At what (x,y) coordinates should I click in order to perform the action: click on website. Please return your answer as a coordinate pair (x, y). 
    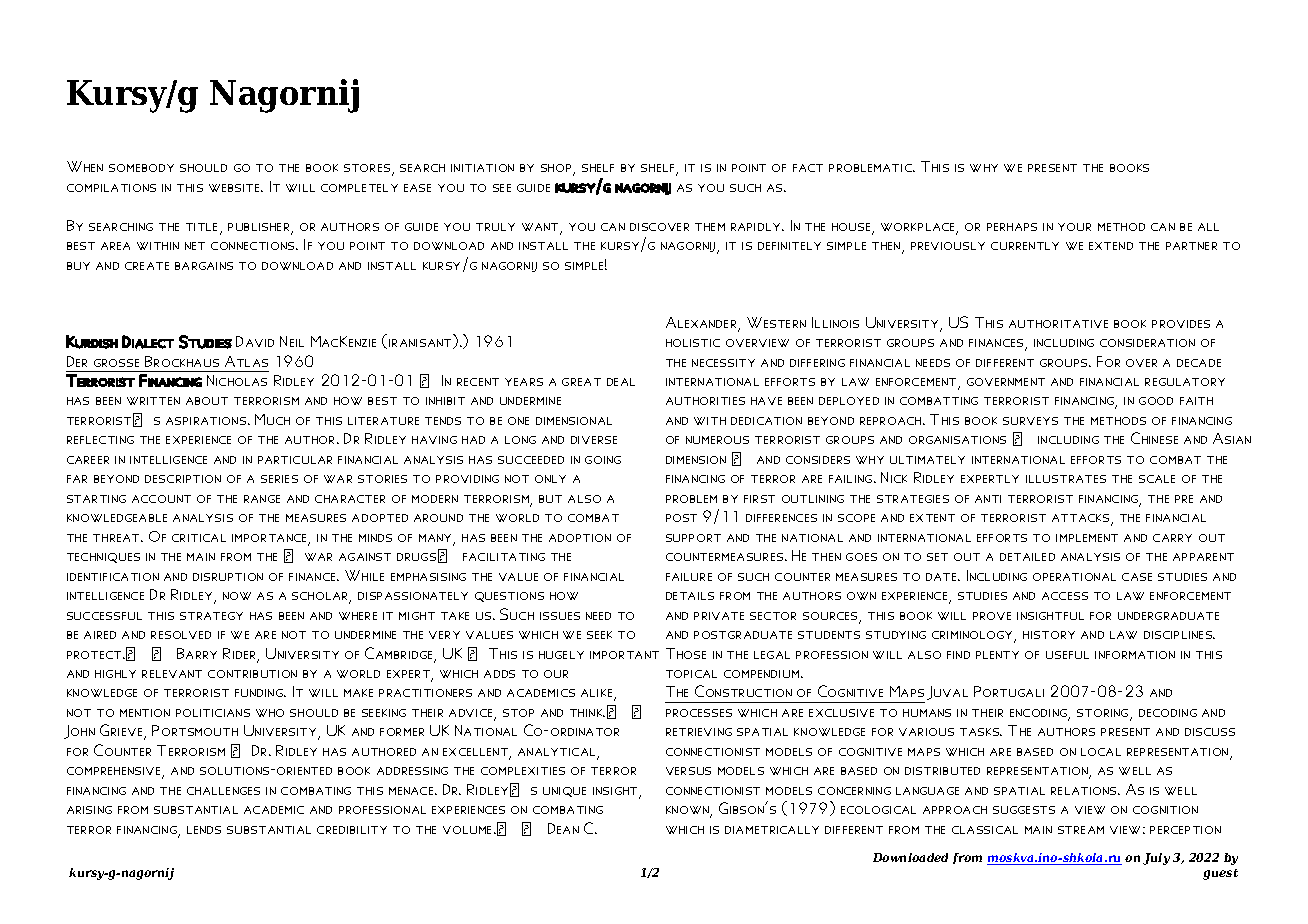
    Looking at the image, I should click on (236, 188).
